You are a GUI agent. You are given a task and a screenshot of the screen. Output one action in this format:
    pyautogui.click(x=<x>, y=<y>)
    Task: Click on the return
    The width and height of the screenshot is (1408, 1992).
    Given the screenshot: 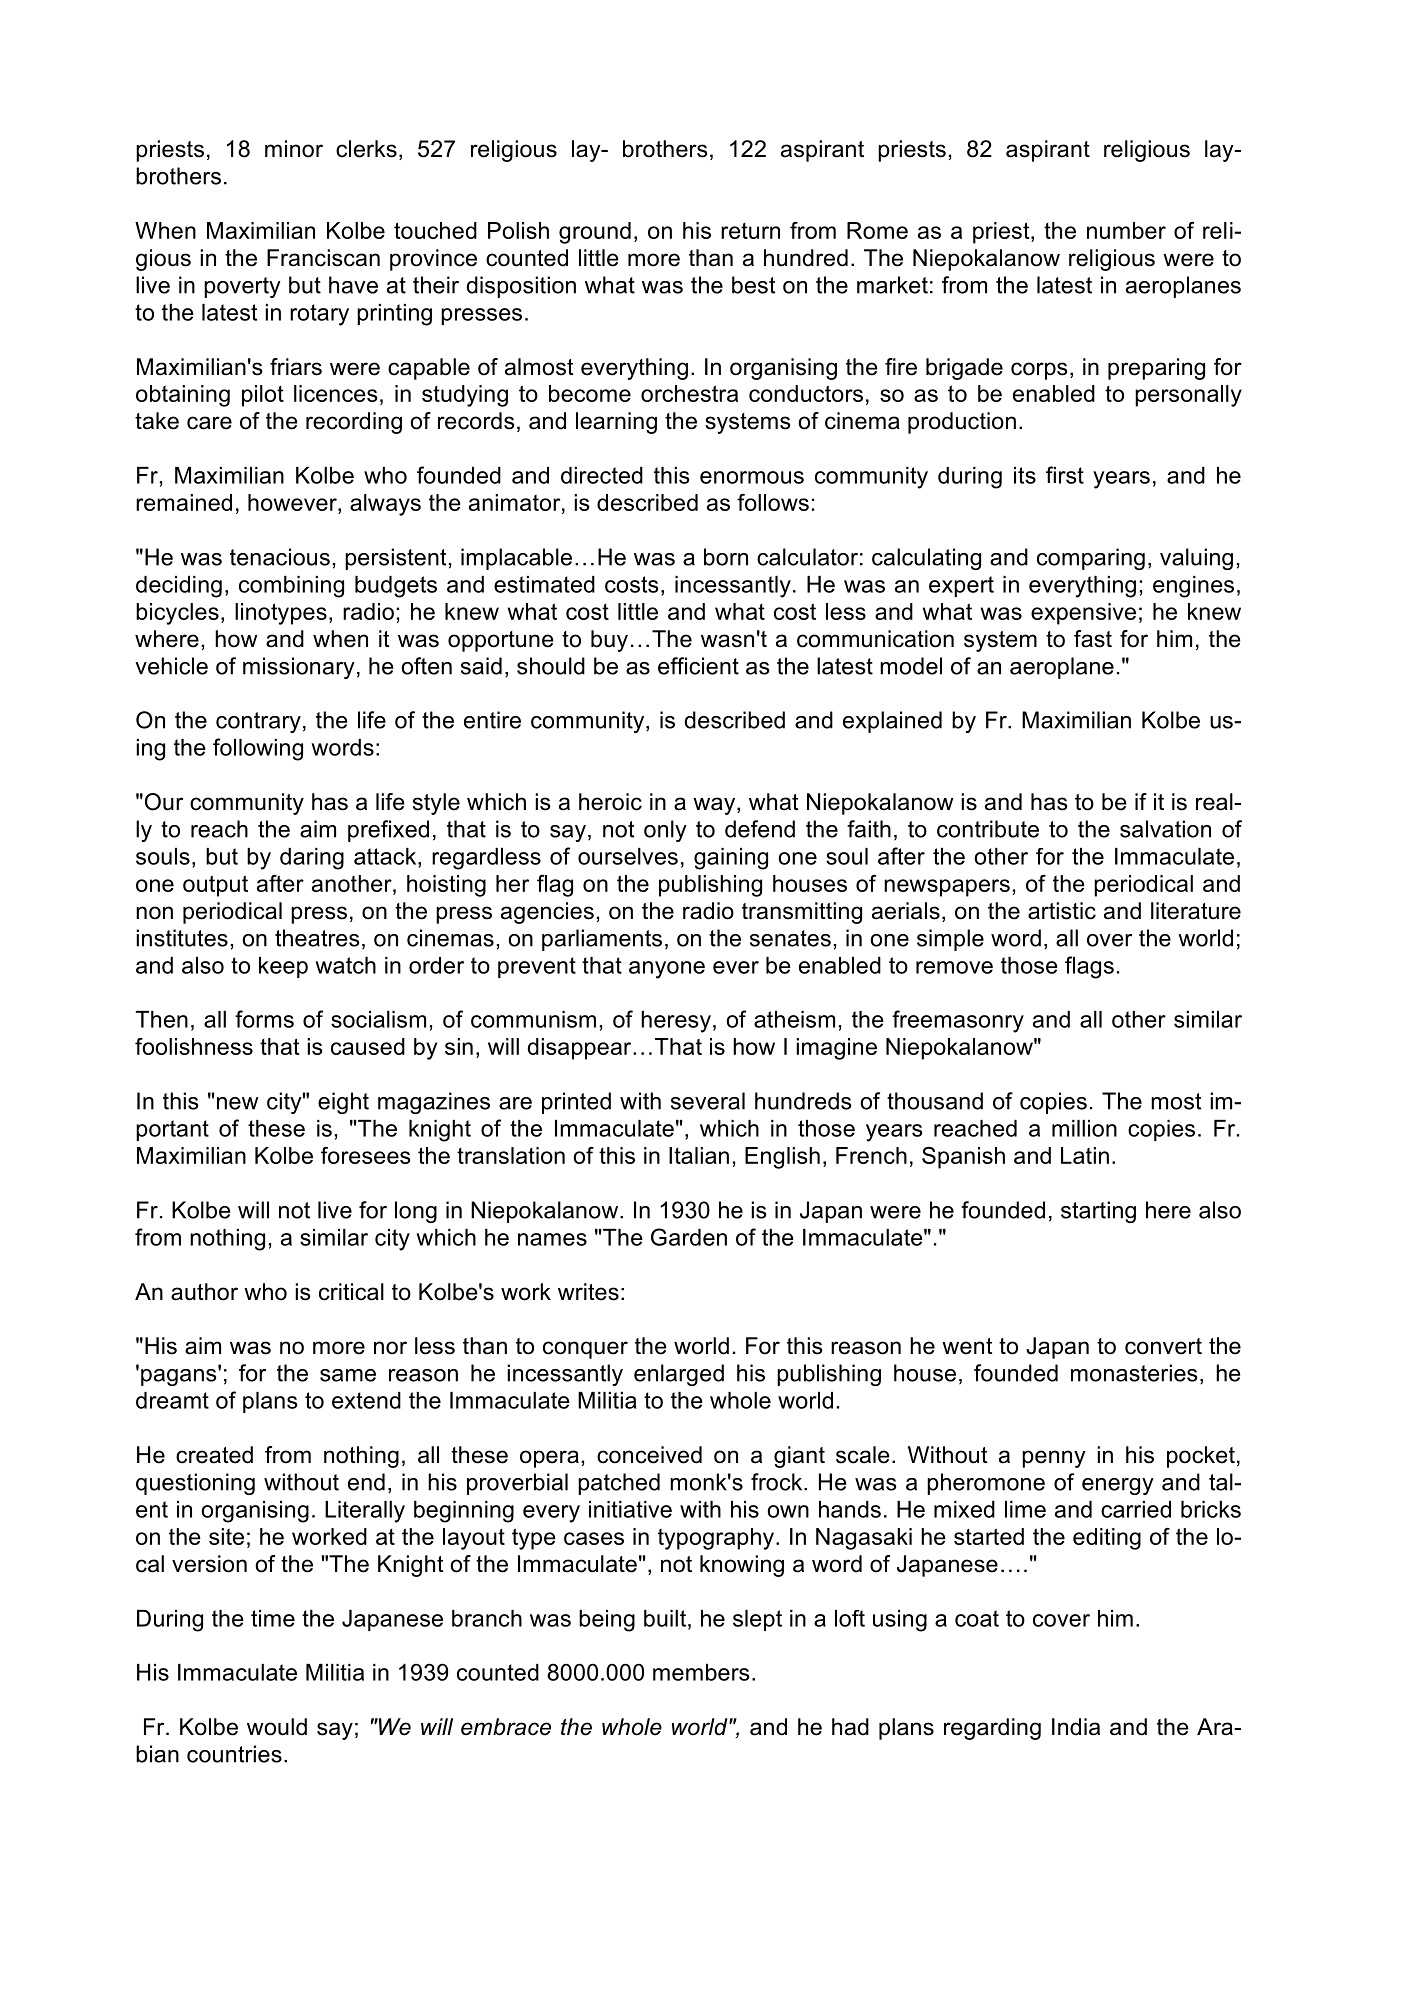 What is the action you would take?
    pyautogui.click(x=750, y=231)
